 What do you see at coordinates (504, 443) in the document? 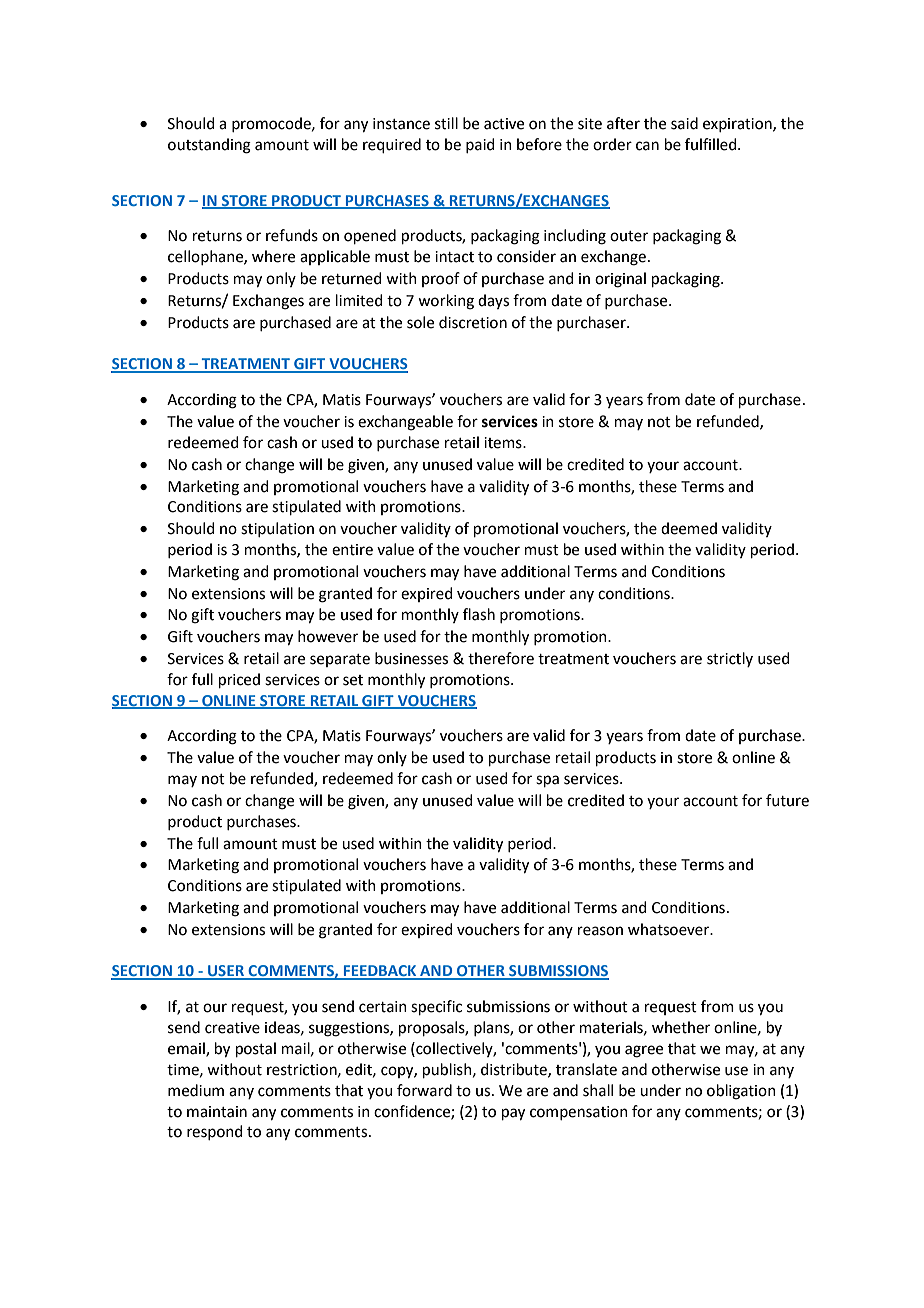
I see `items` at bounding box center [504, 443].
